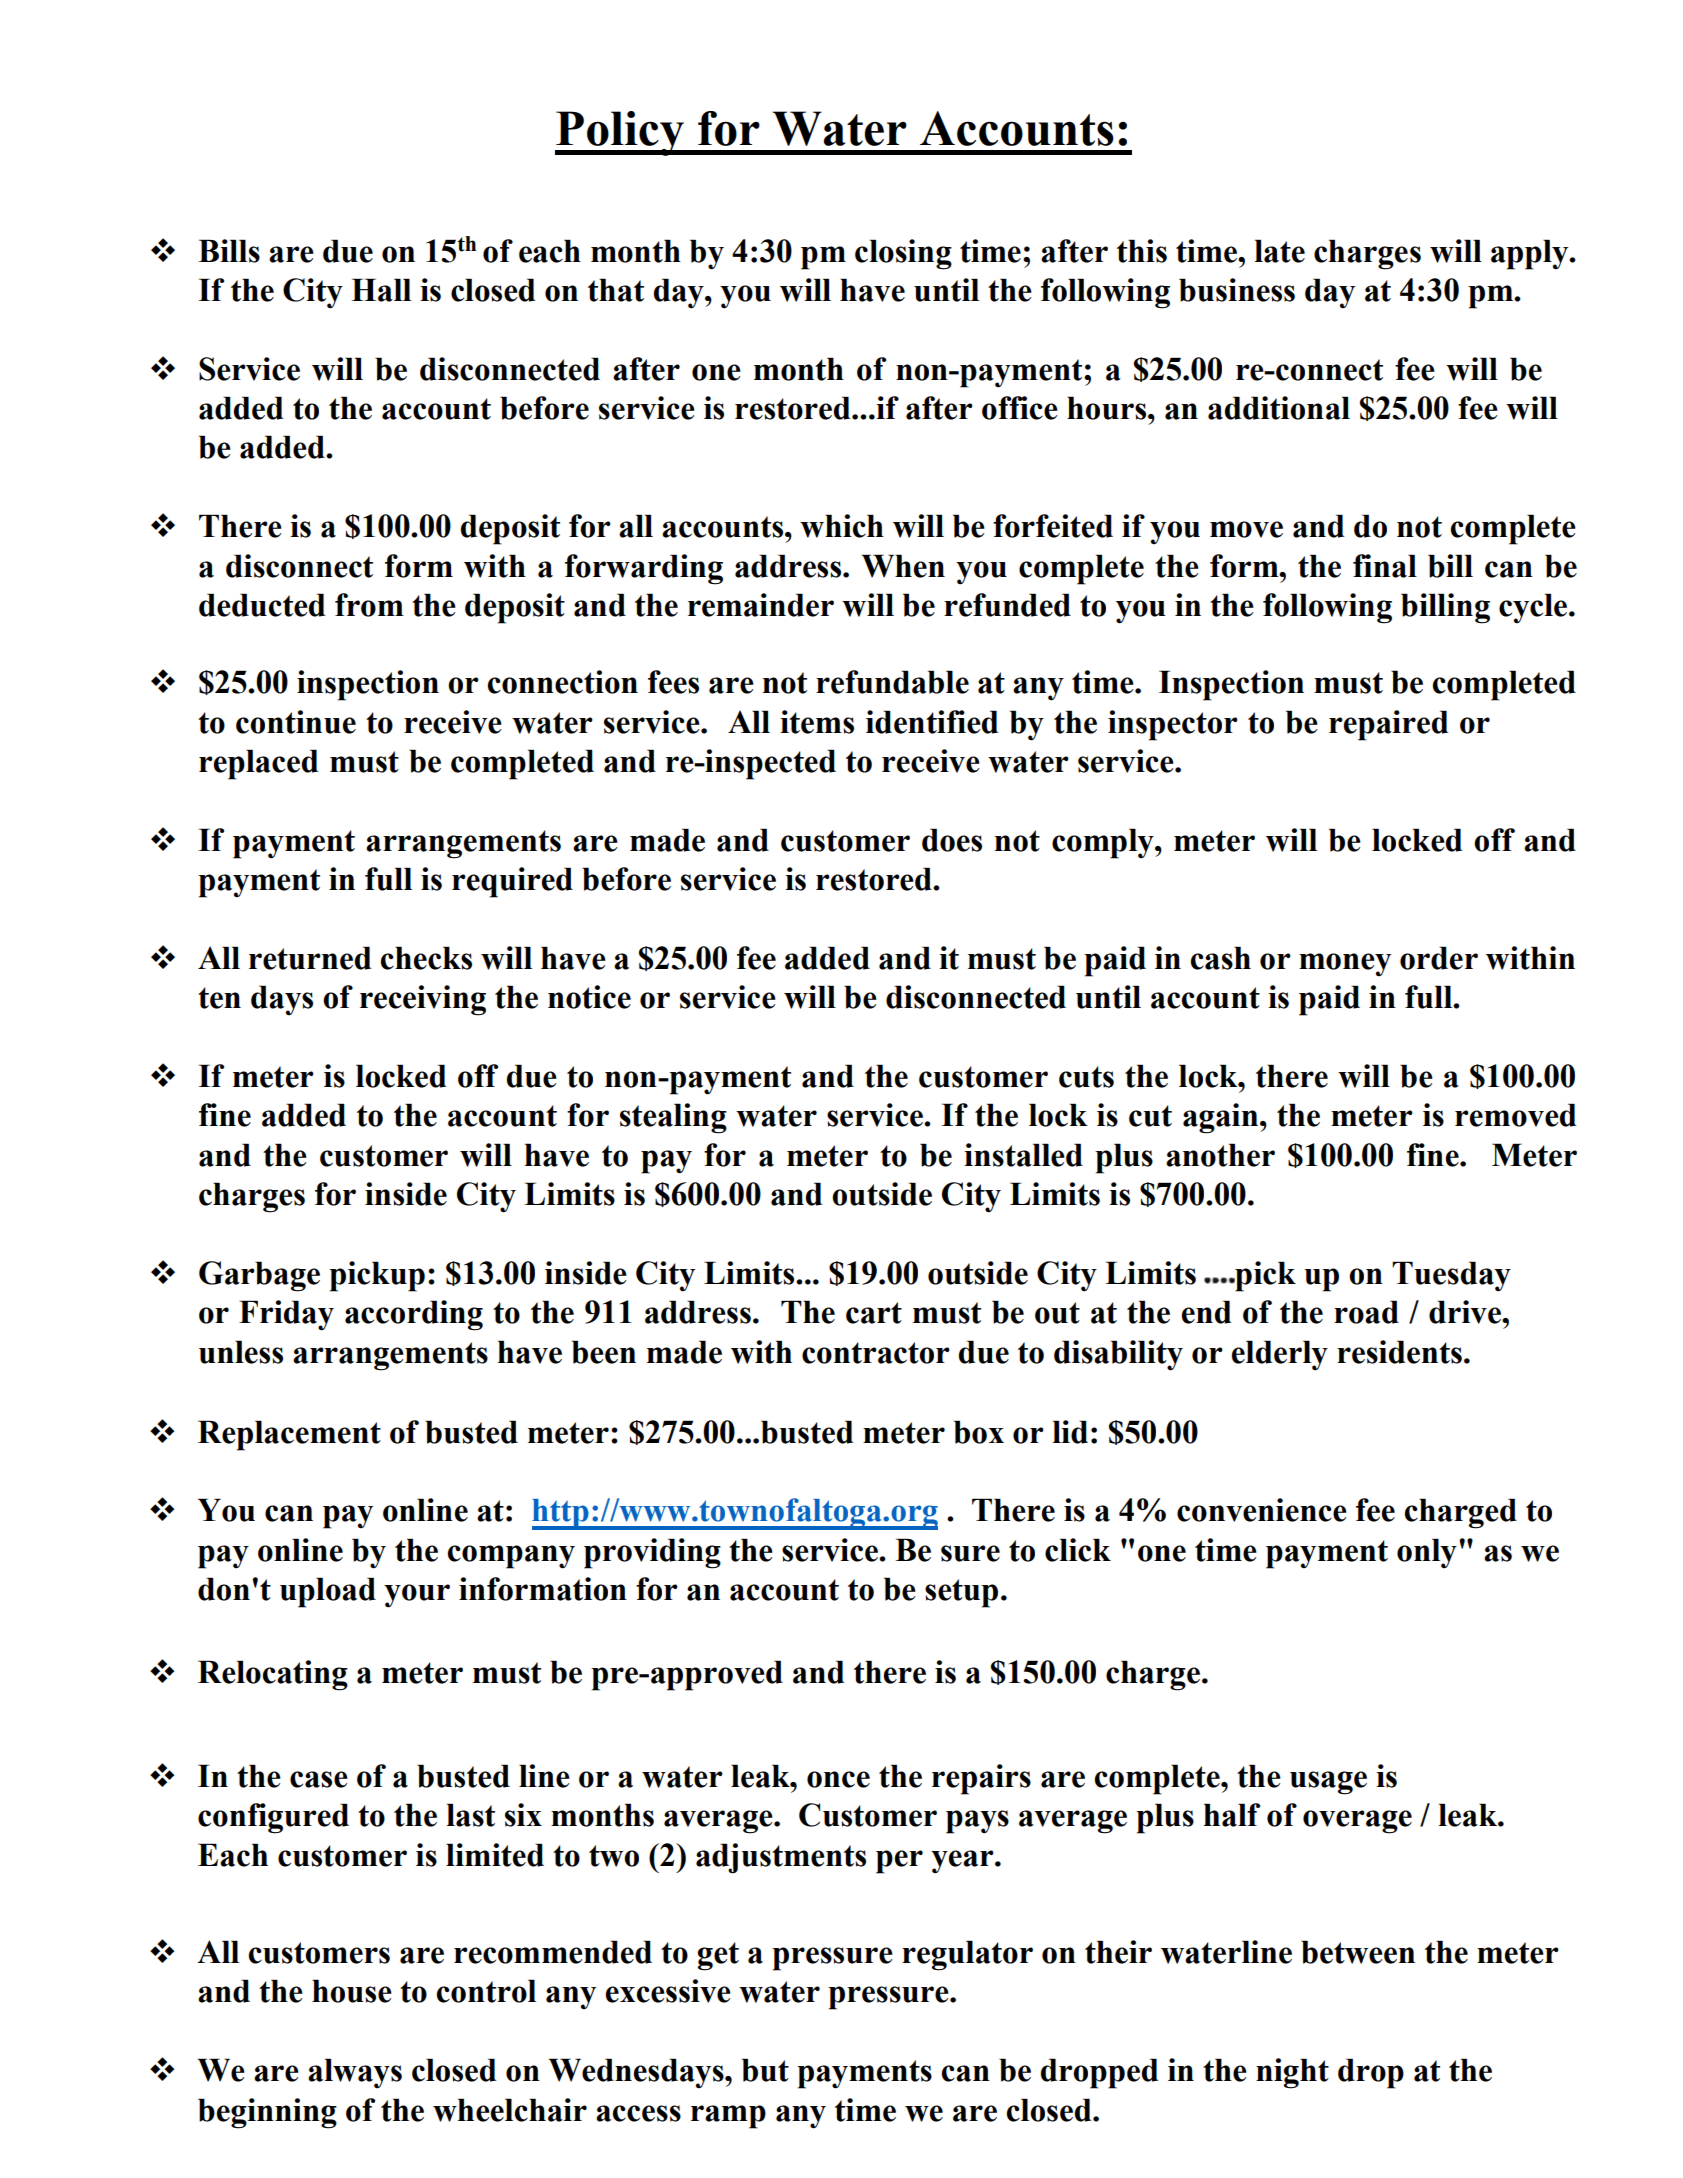  What do you see at coordinates (1023, 1155) in the document?
I see `installed` at bounding box center [1023, 1155].
